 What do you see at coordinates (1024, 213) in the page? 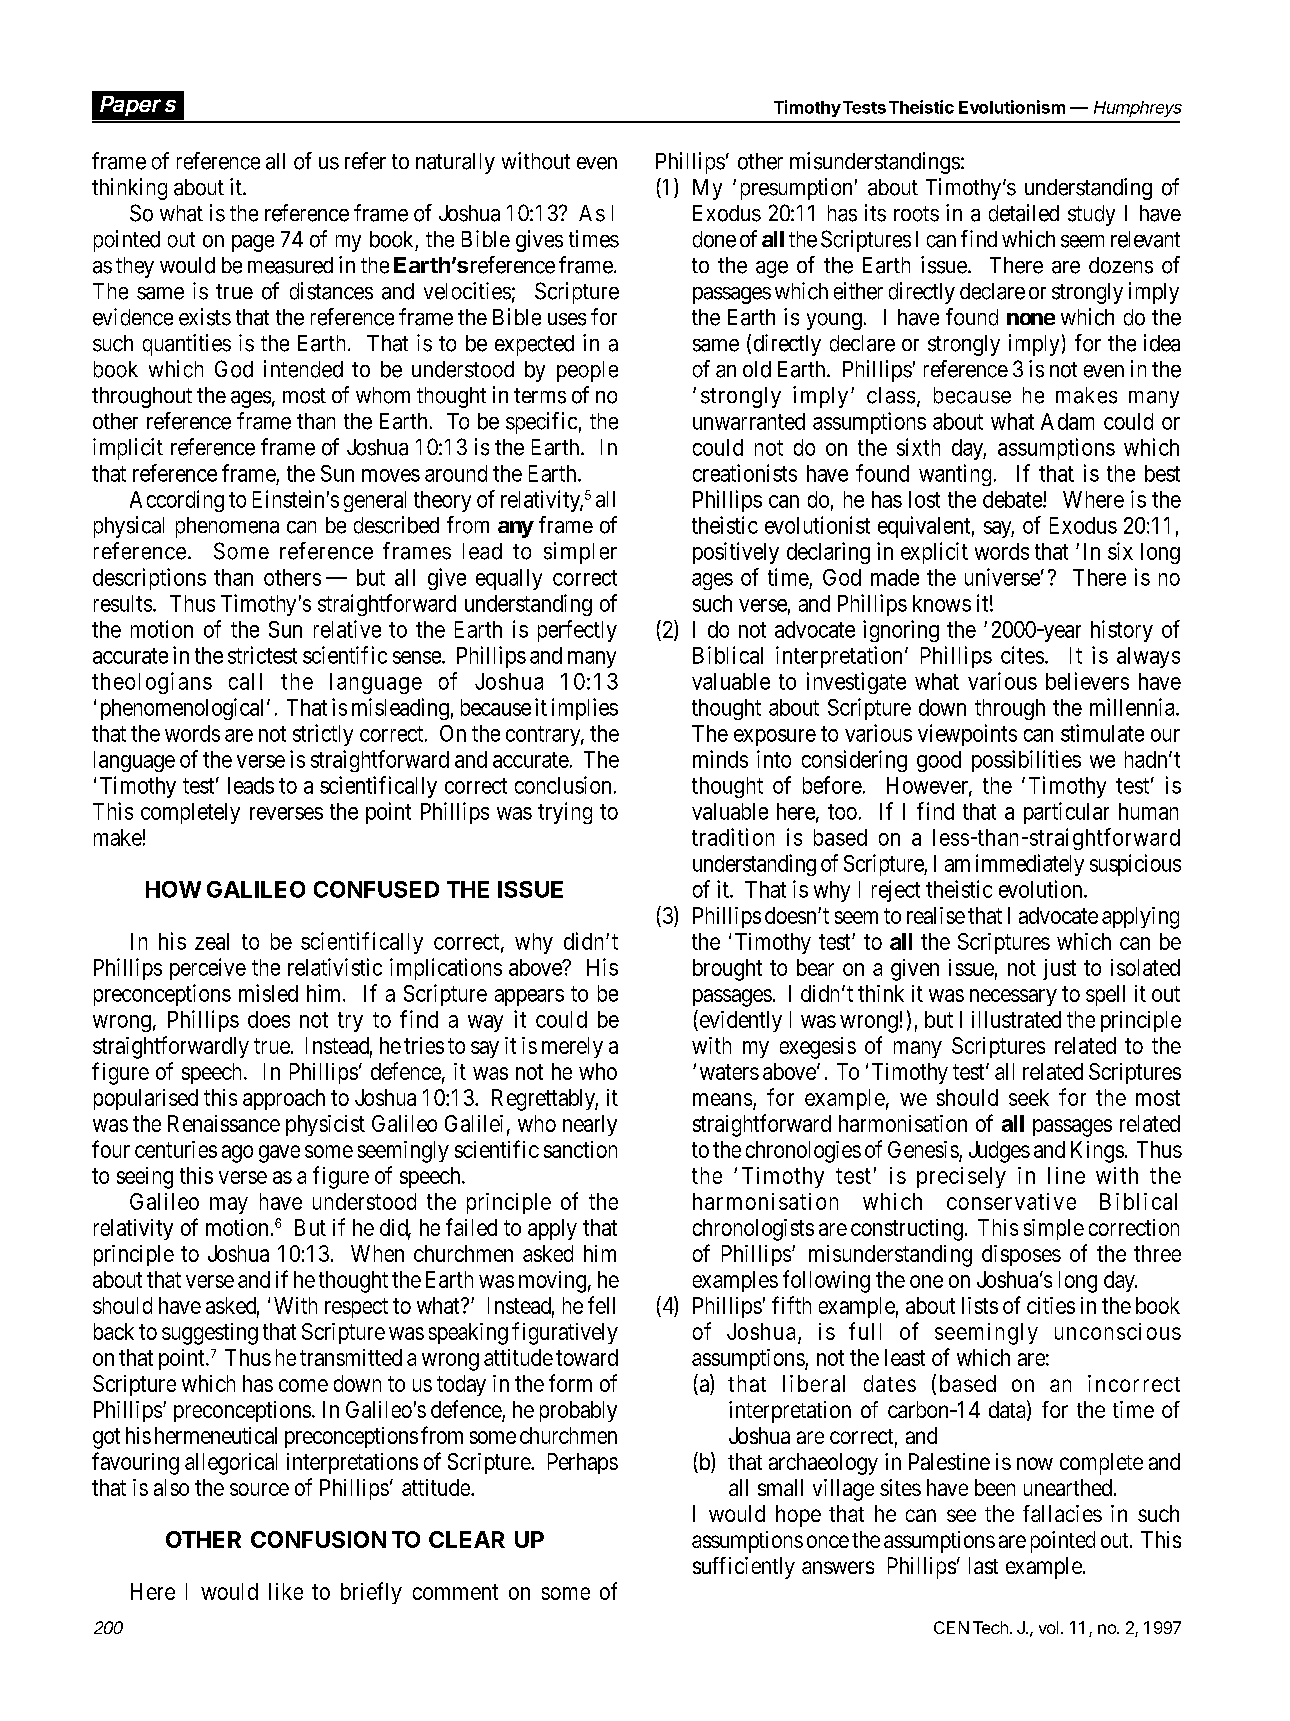
I see `detailed` at bounding box center [1024, 213].
